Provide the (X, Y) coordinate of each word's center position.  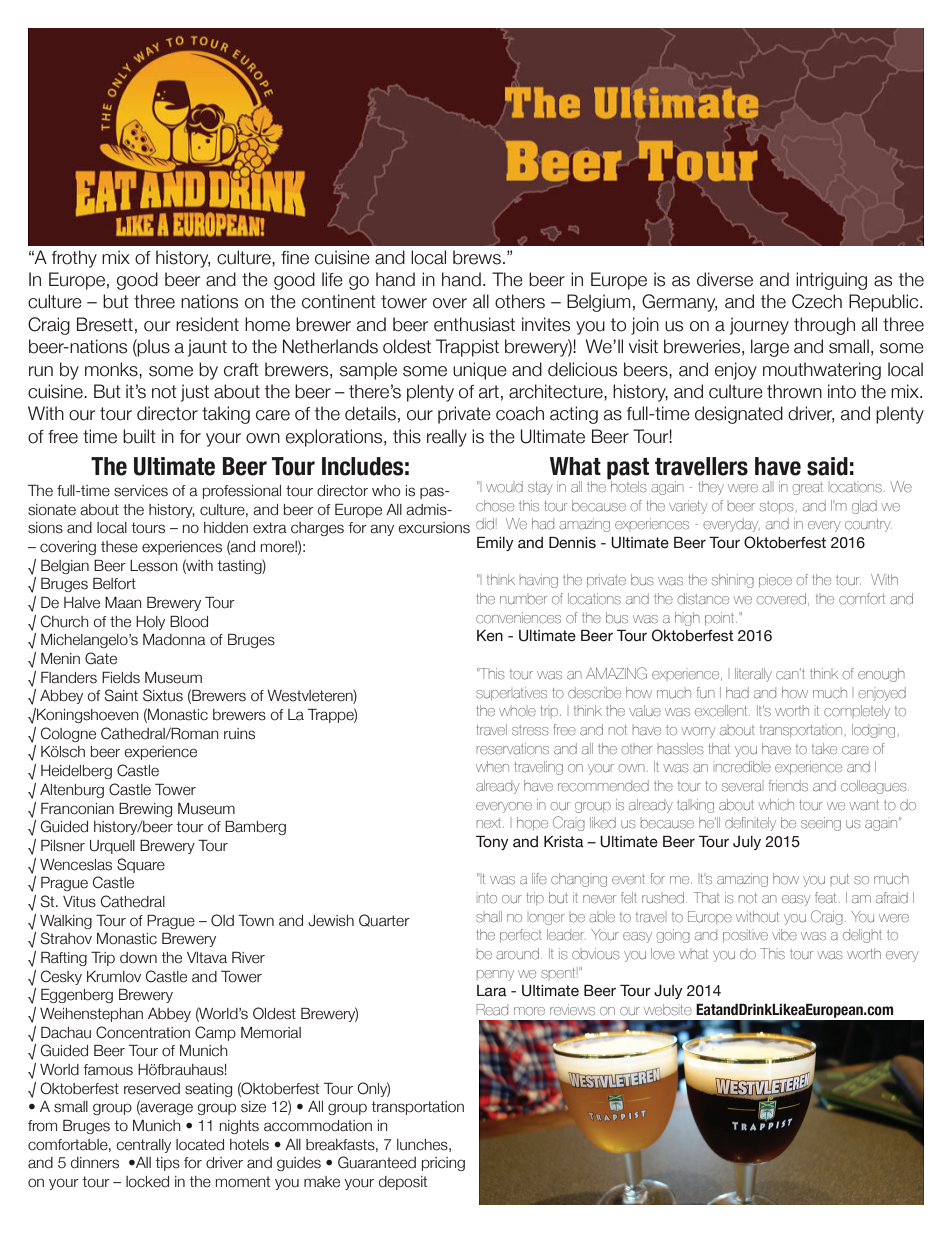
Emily (495, 543)
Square (141, 865)
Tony (492, 842)
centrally (143, 1146)
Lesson (154, 566)
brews (477, 257)
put (839, 879)
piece (775, 580)
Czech (817, 301)
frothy (74, 259)
